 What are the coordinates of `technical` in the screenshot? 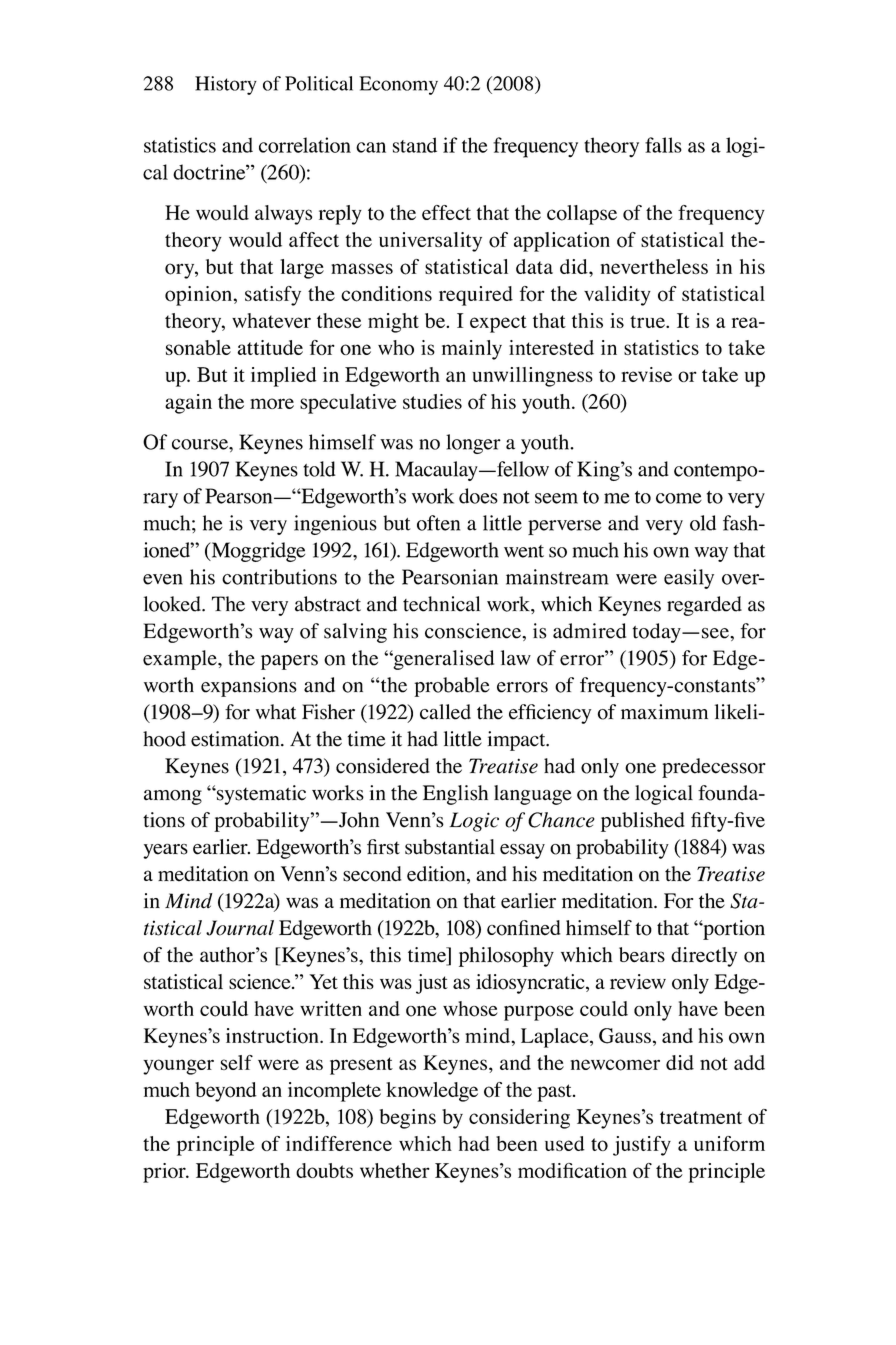 It's located at (441, 604).
